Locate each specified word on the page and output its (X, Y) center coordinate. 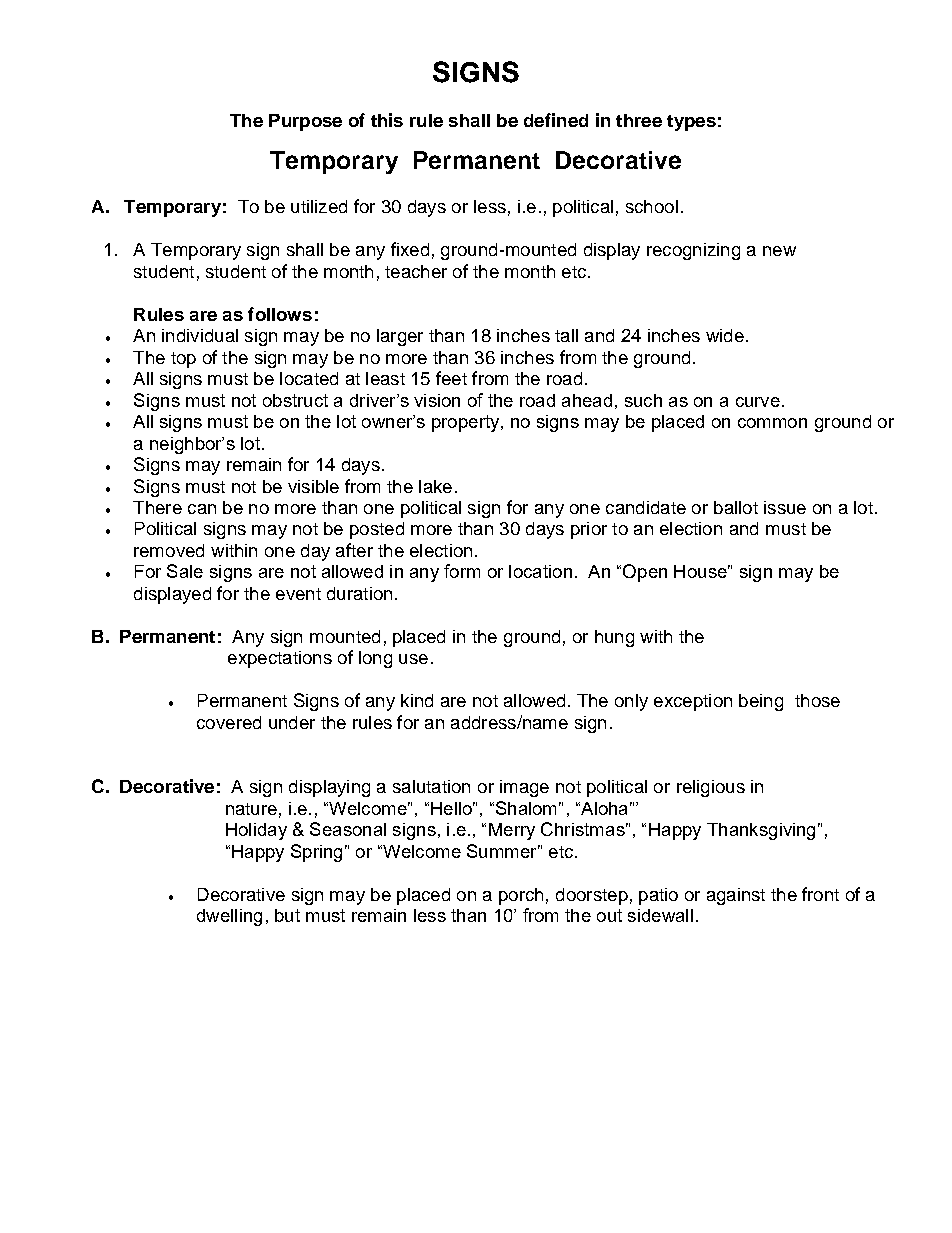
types (691, 123)
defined (556, 120)
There (157, 507)
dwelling (229, 917)
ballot (736, 507)
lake (435, 486)
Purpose (305, 122)
